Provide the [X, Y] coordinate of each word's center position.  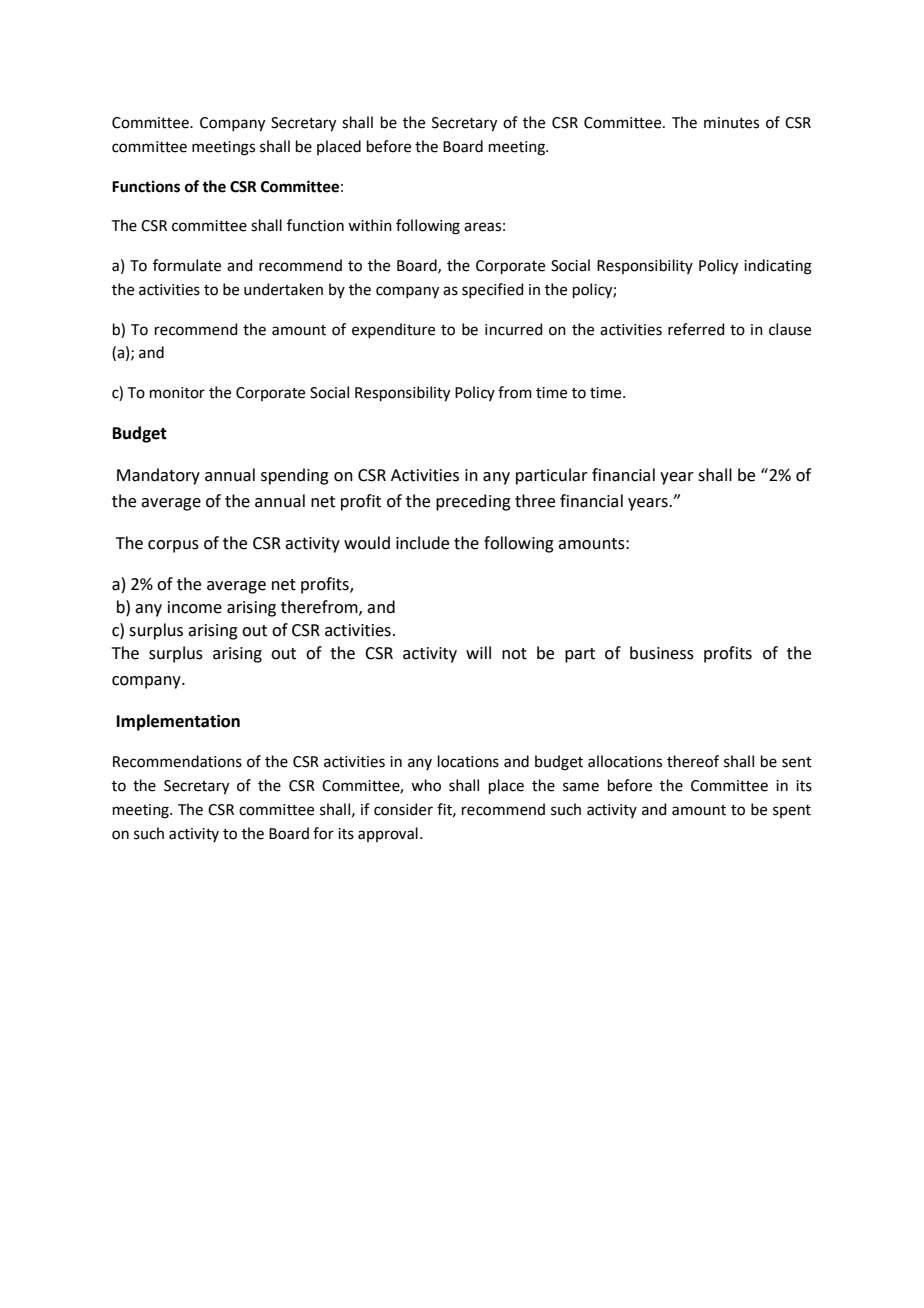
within [370, 225]
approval [388, 834]
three [535, 501]
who [426, 785]
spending [295, 476]
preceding [473, 502]
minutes [731, 123]
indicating [778, 267]
